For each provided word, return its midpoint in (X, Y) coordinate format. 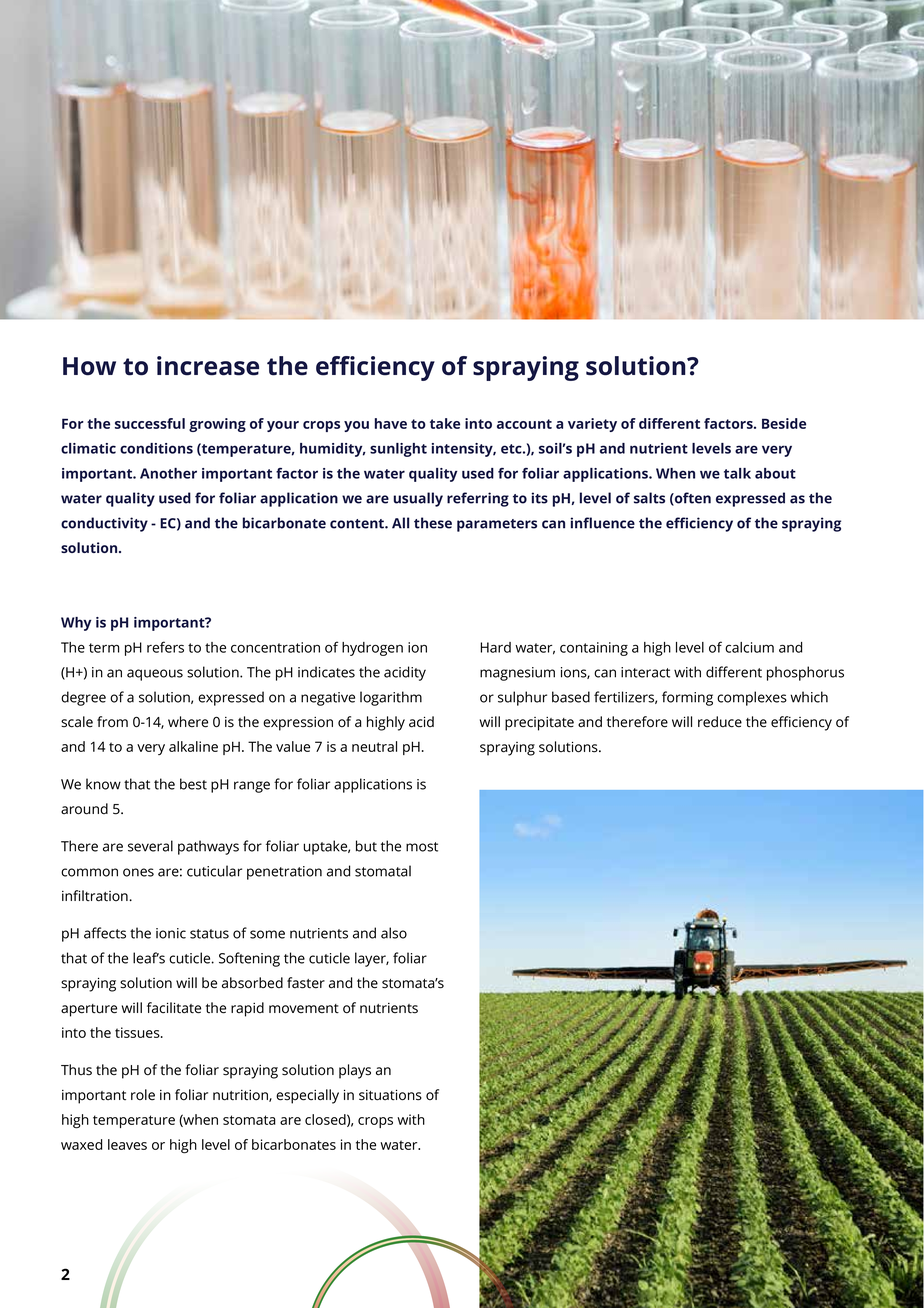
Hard (496, 647)
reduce (720, 722)
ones (138, 872)
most (422, 847)
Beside (784, 423)
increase (208, 366)
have (391, 423)
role (143, 1095)
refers (165, 647)
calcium (749, 647)
